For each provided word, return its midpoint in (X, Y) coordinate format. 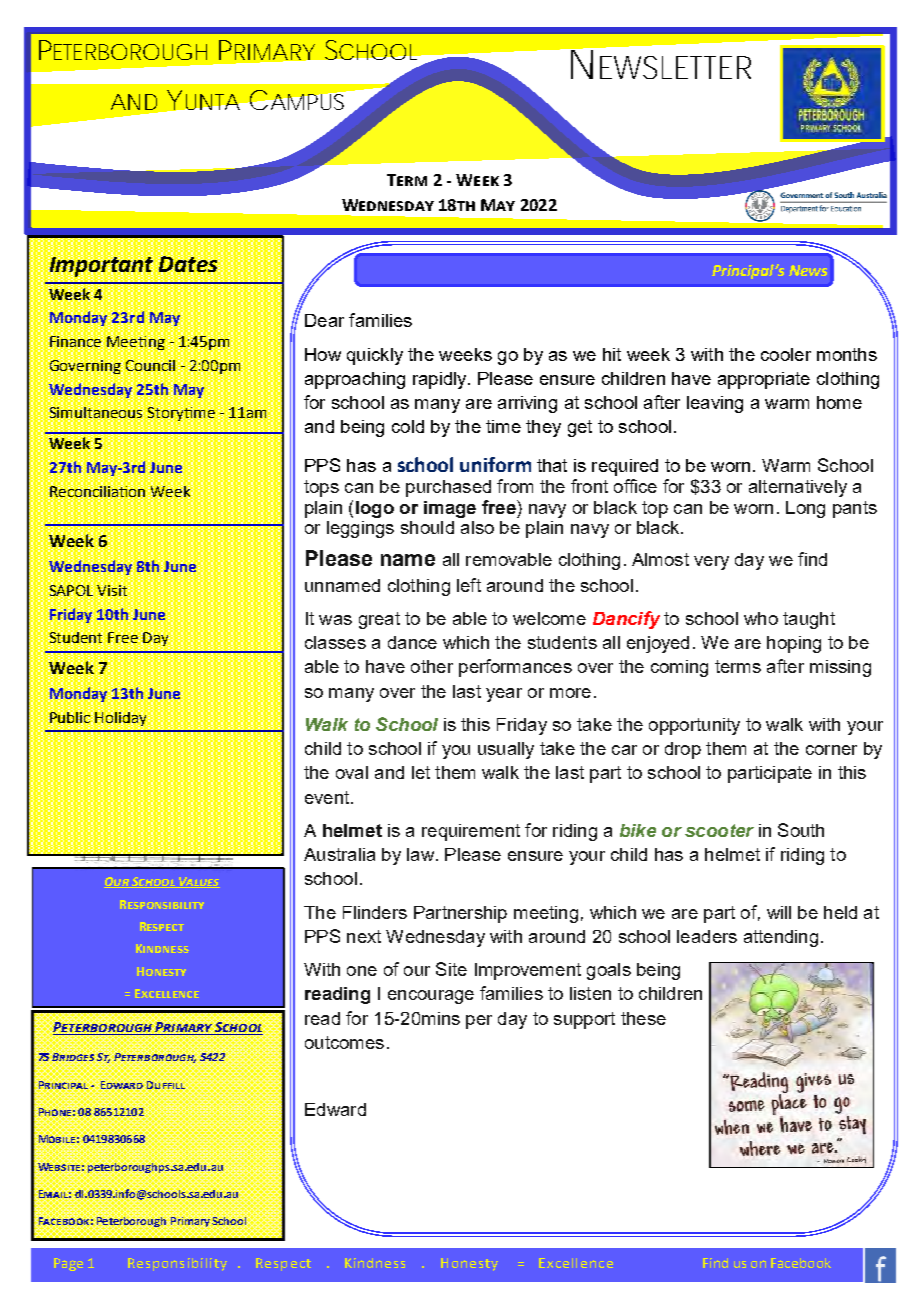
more (570, 693)
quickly (375, 356)
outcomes (344, 1042)
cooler (786, 354)
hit (612, 354)
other (432, 666)
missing (840, 668)
